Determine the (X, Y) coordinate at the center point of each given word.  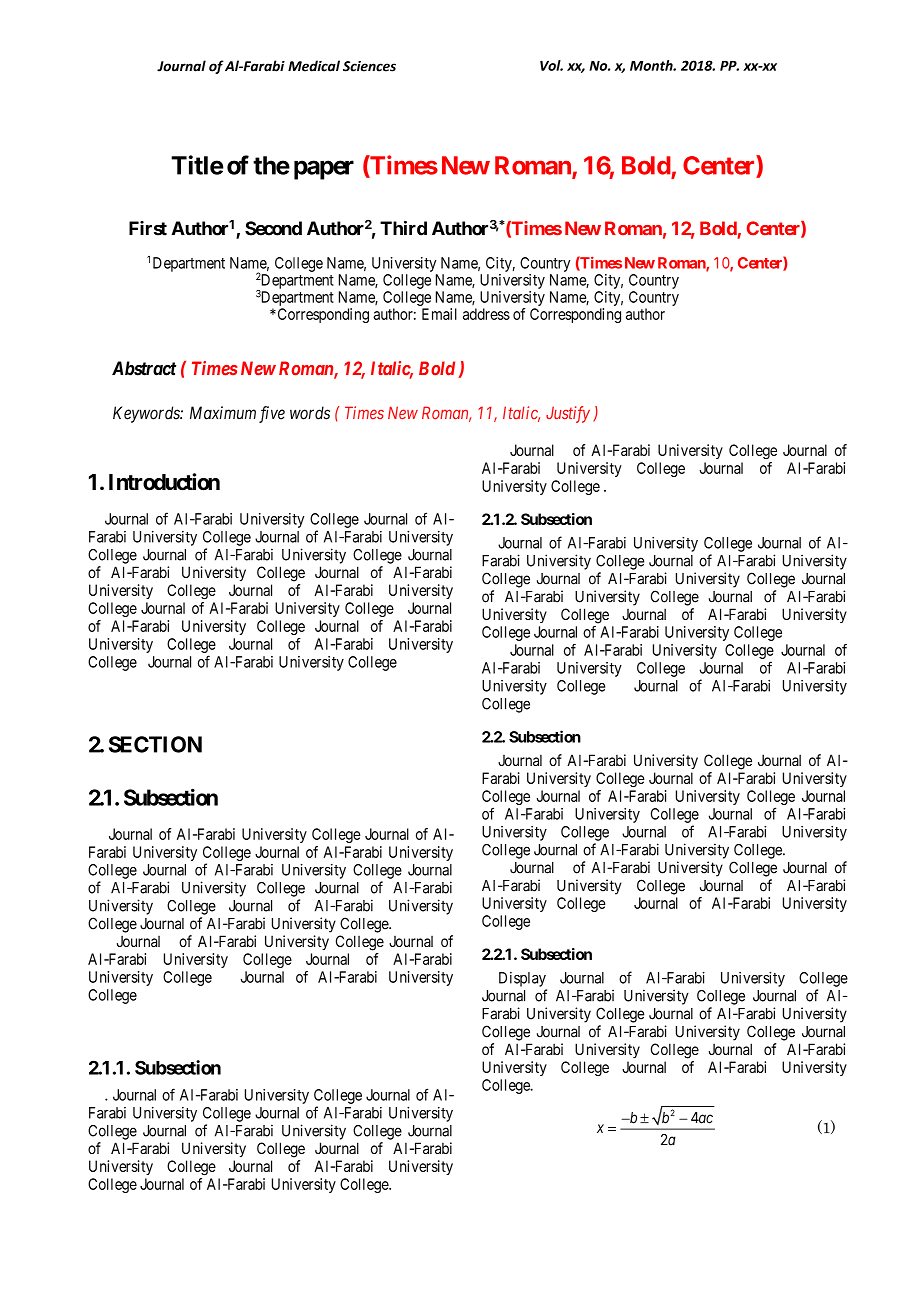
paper (324, 170)
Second (273, 228)
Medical (314, 66)
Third (403, 228)
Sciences (369, 66)
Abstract (144, 368)
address (486, 314)
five (272, 414)
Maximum (223, 413)
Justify (568, 414)
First (148, 228)
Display (522, 979)
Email (439, 314)
